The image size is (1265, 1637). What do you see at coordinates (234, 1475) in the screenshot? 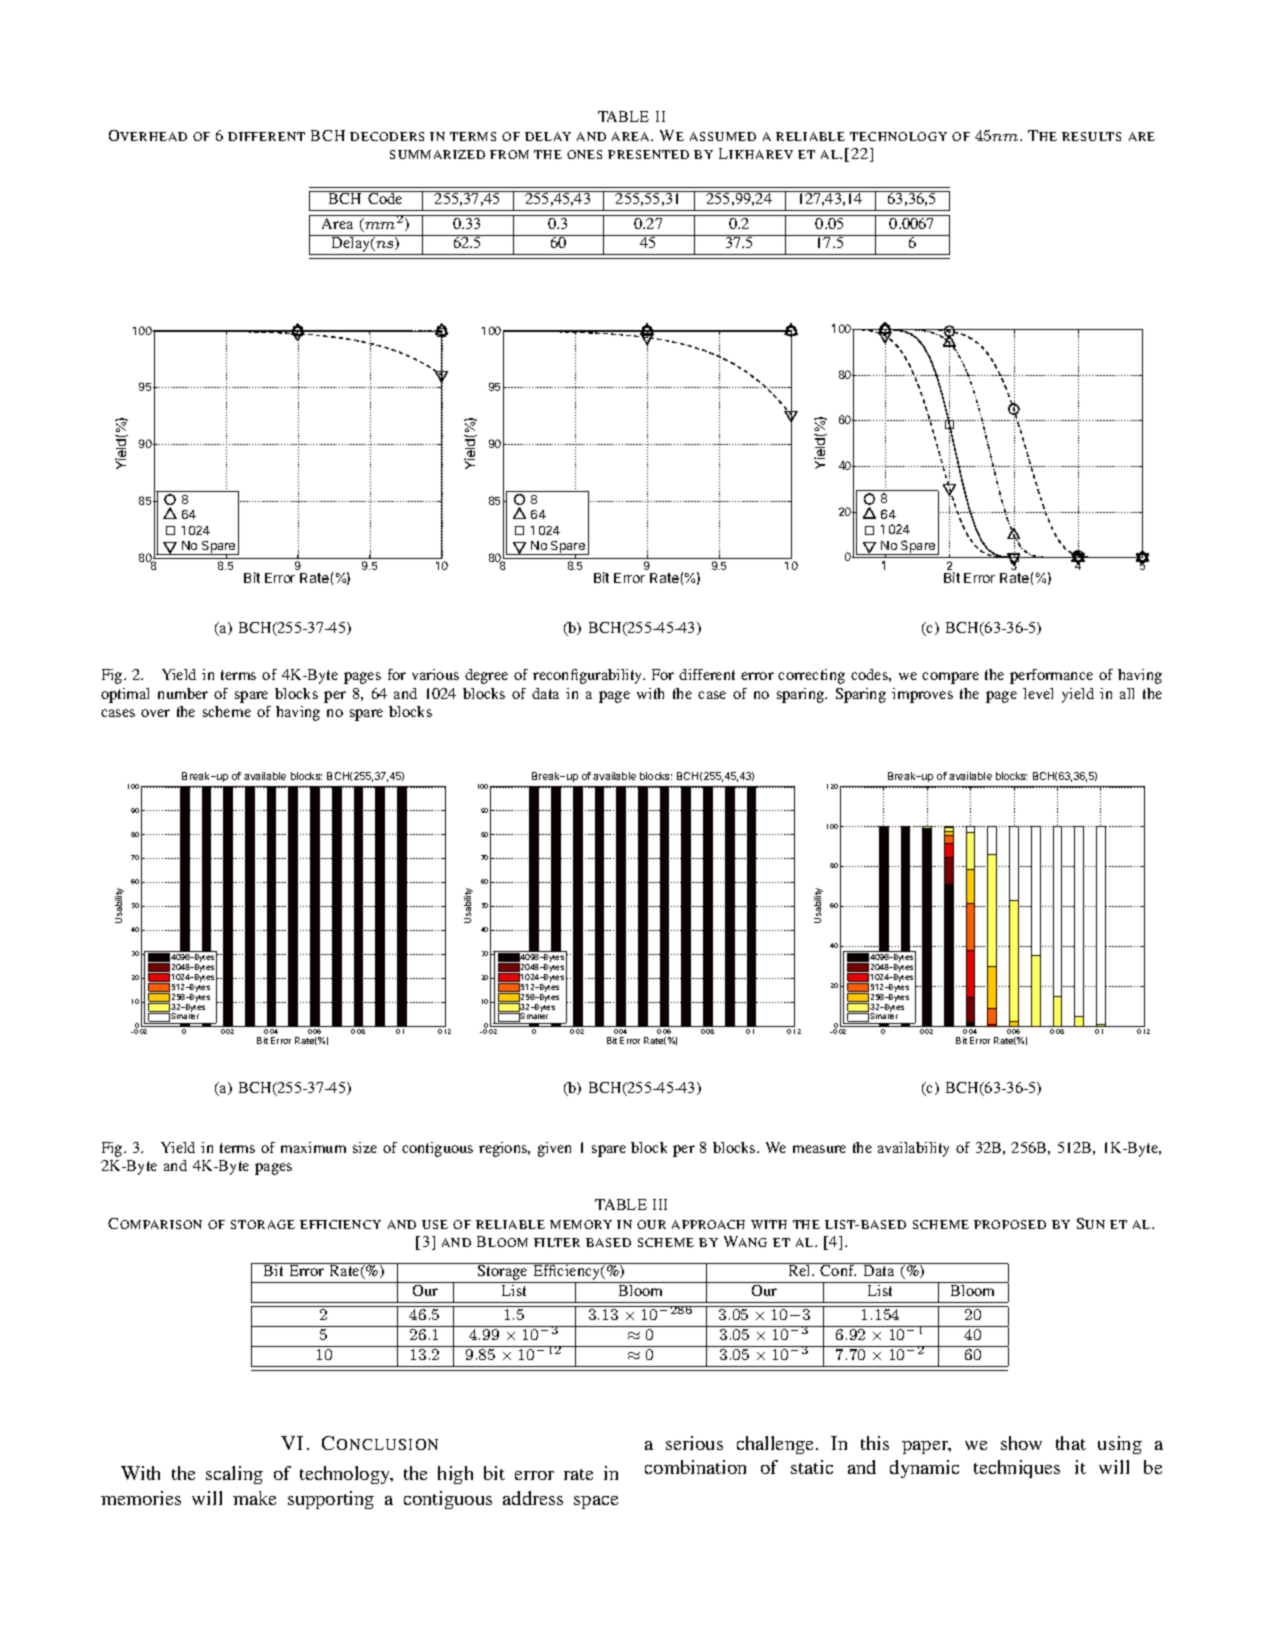
I see `scaling` at bounding box center [234, 1475].
